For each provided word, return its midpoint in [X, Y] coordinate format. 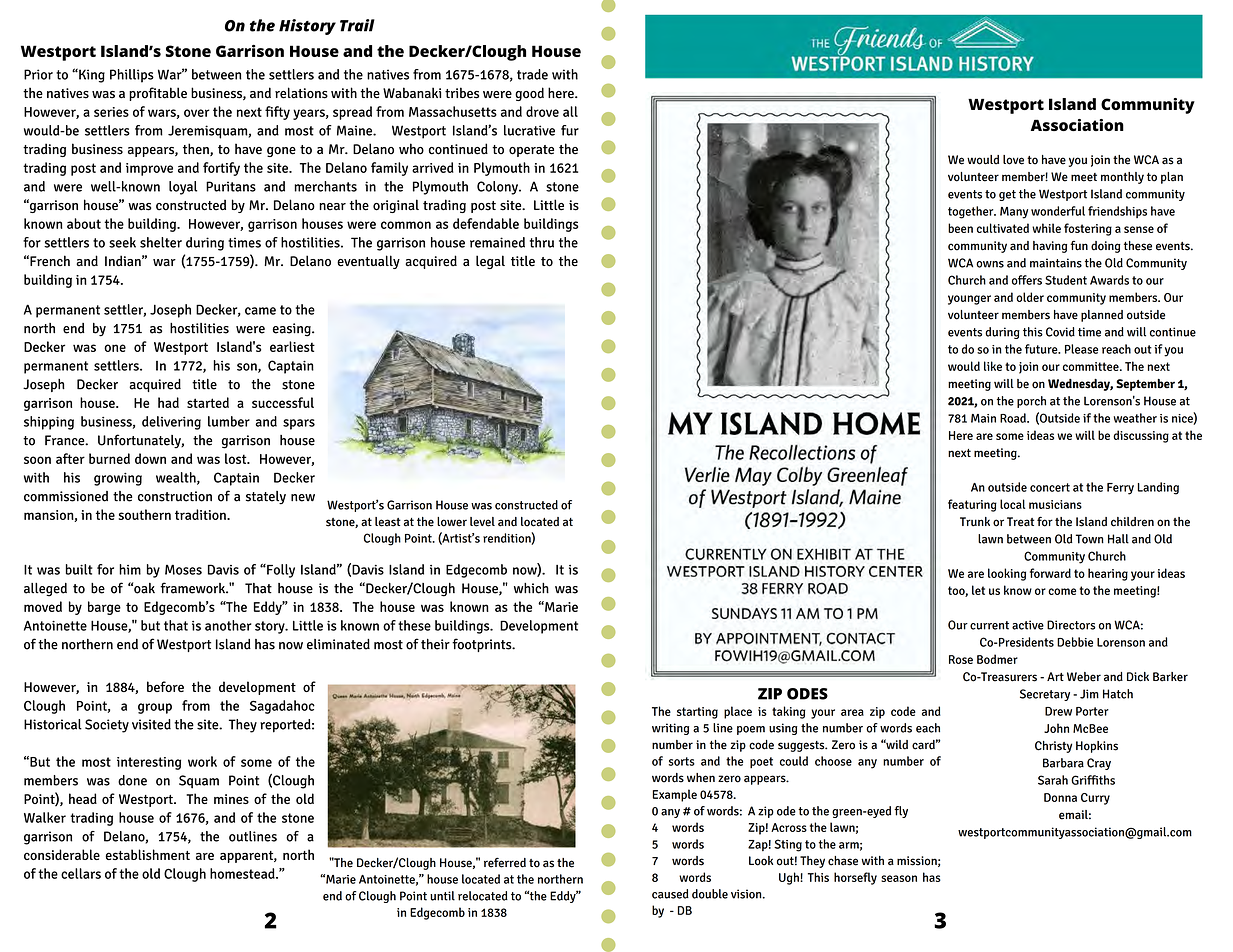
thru [542, 242]
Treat [1020, 522]
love [1013, 160]
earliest [292, 346]
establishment [147, 854]
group [155, 708]
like [993, 366]
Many [1014, 213]
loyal [183, 188]
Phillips [132, 76]
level [482, 522]
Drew [1058, 711]
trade [532, 74]
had [168, 402]
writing [670, 729]
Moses [183, 569]
